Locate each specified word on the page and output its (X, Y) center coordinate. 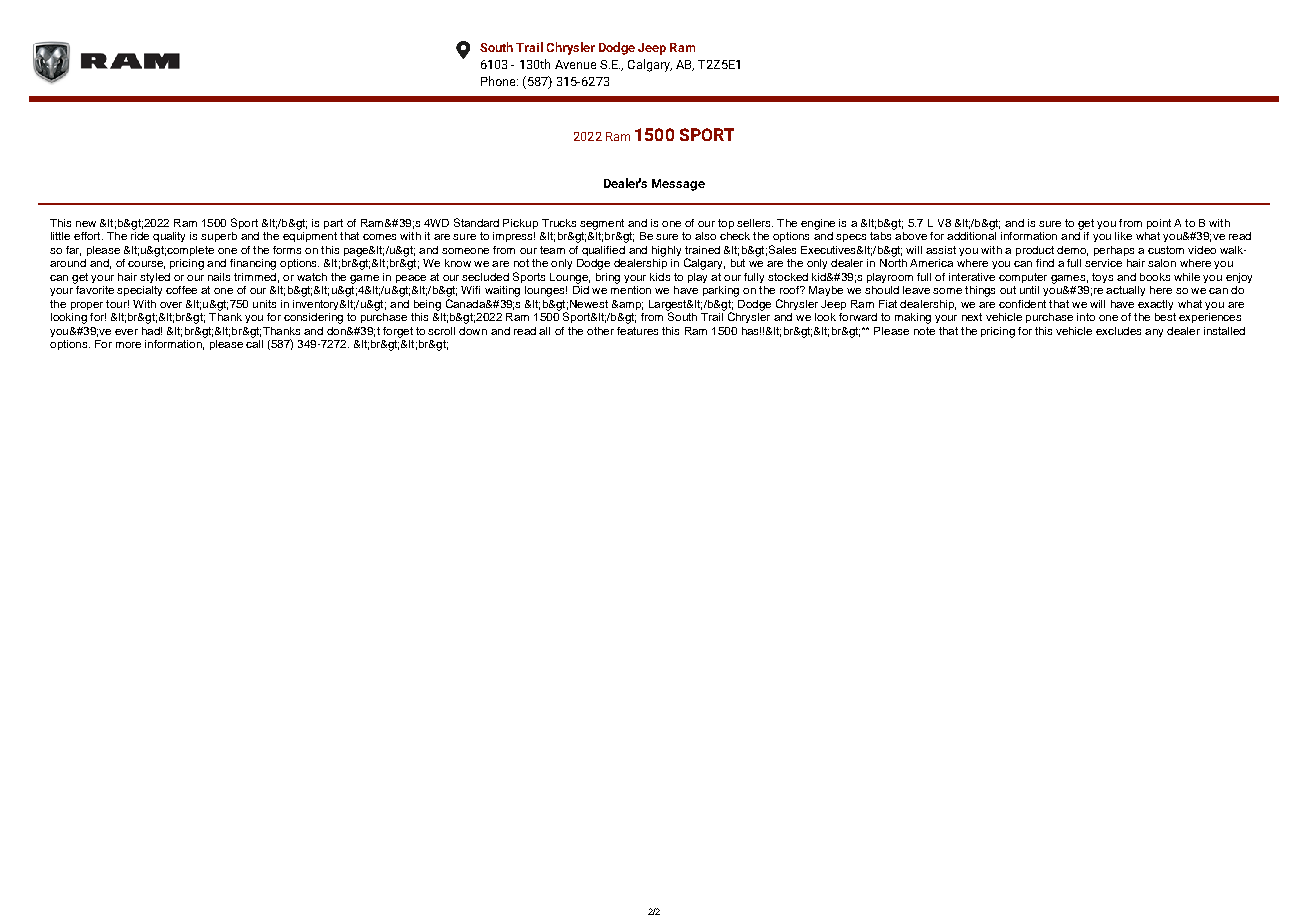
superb (219, 237)
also (705, 236)
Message (678, 185)
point (1159, 224)
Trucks (559, 223)
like (1123, 236)
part (333, 224)
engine (818, 224)
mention (631, 290)
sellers (755, 223)
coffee (181, 290)
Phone (499, 81)
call (254, 344)
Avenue (575, 64)
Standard (476, 222)
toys (1102, 278)
